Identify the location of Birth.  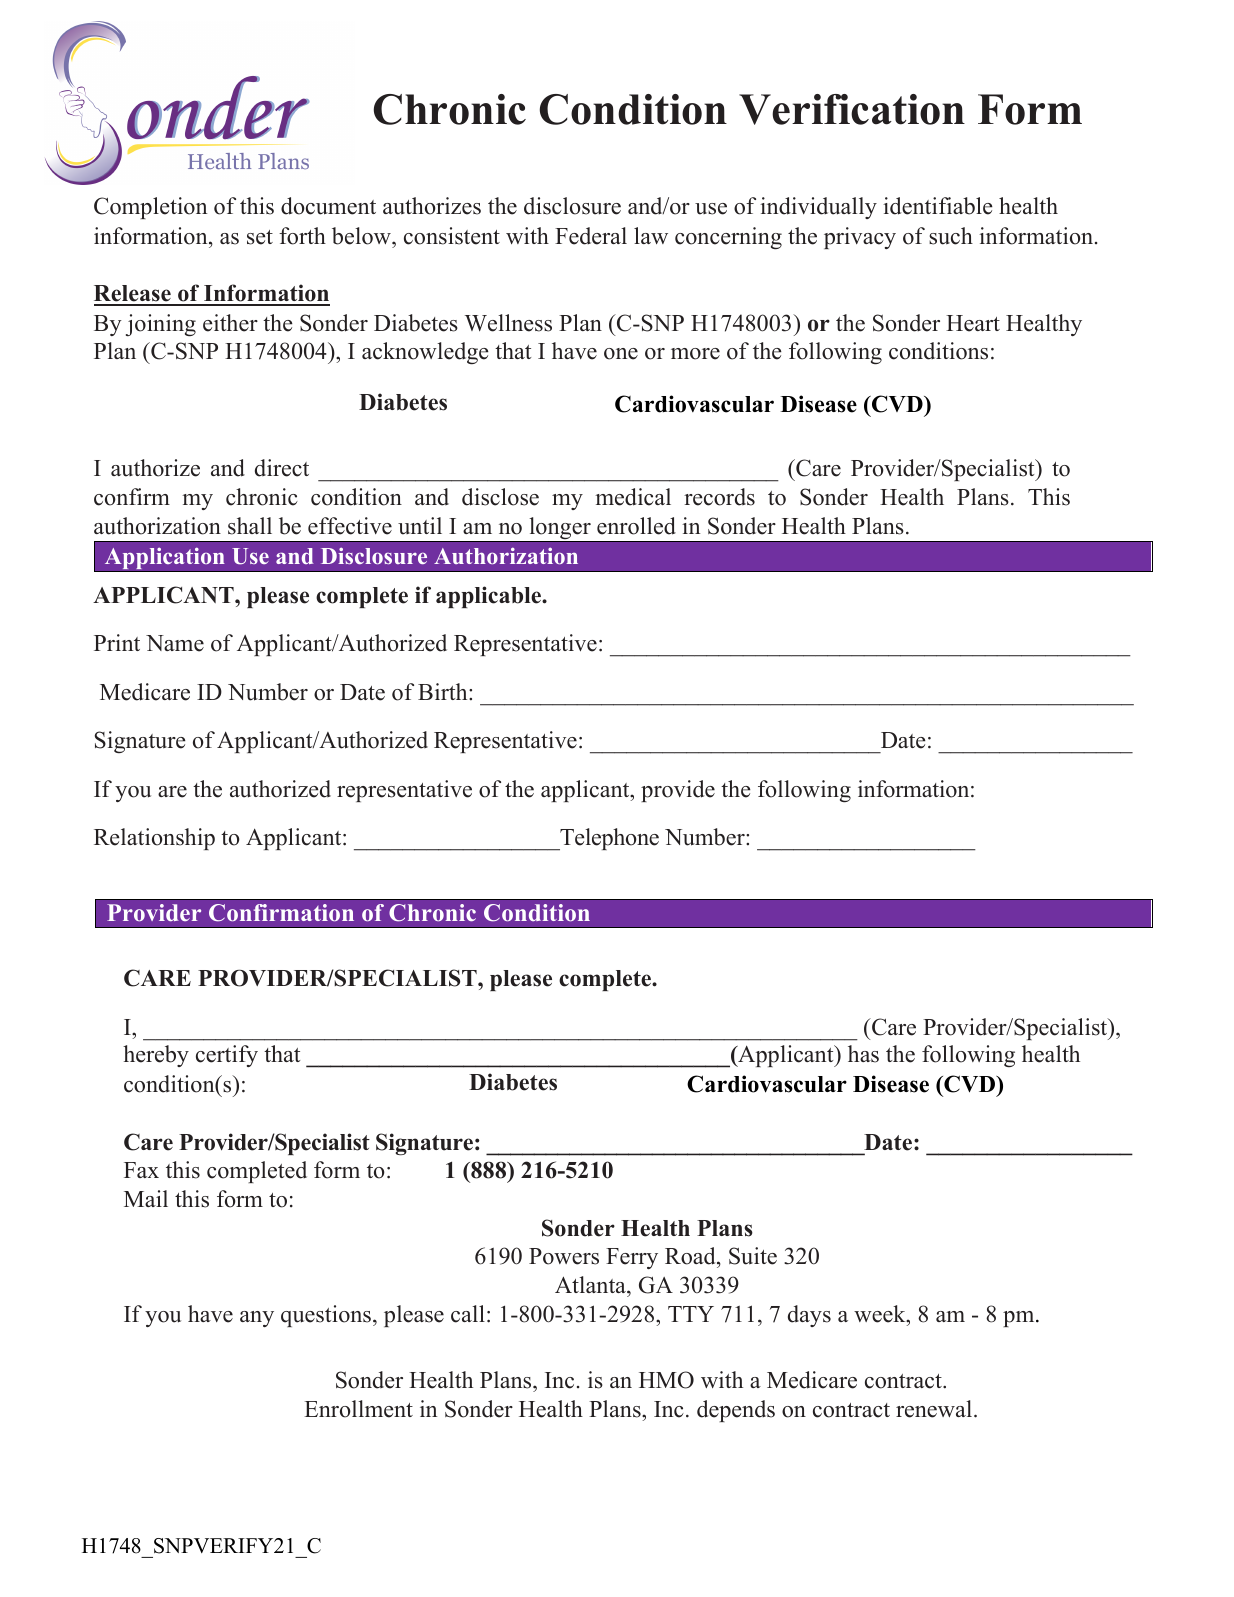
(444, 691).
